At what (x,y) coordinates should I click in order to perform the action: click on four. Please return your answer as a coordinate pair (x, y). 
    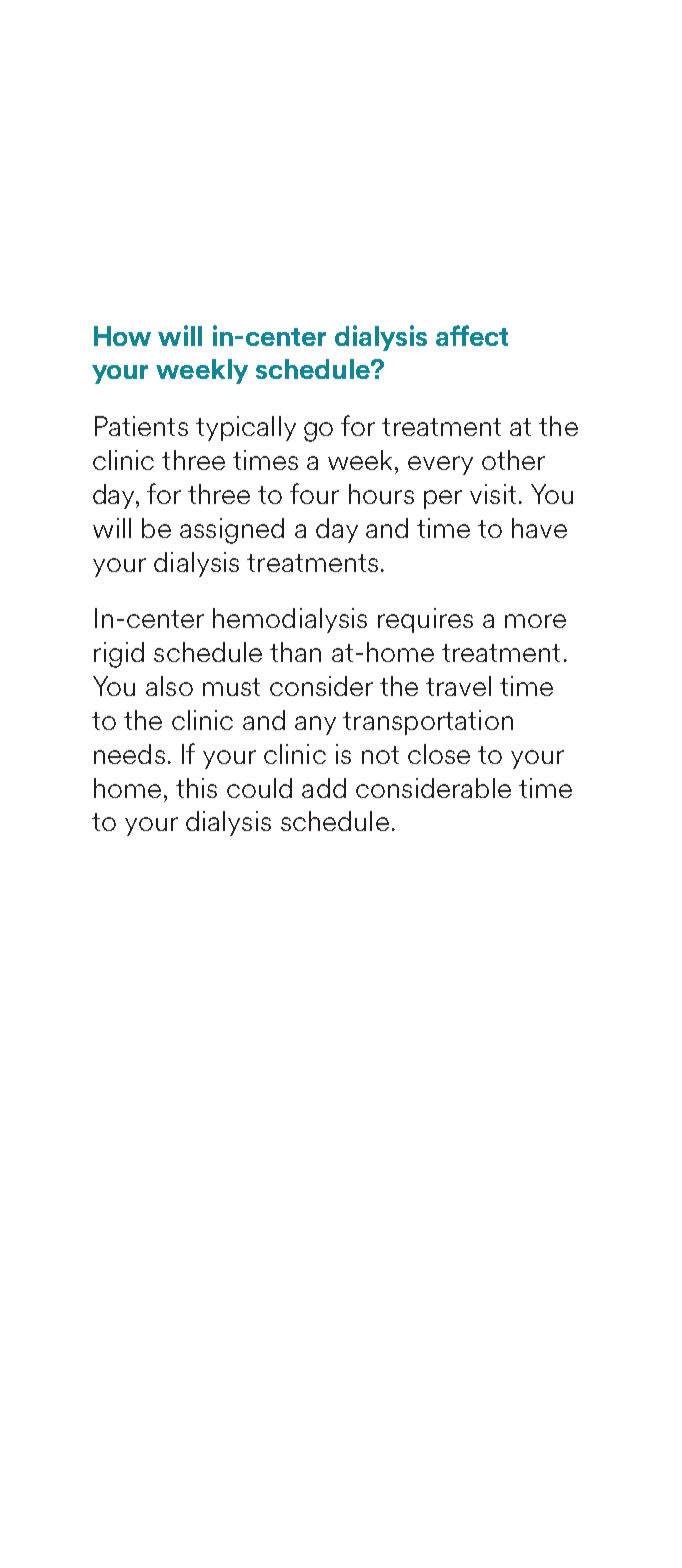
    Looking at the image, I should click on (314, 493).
